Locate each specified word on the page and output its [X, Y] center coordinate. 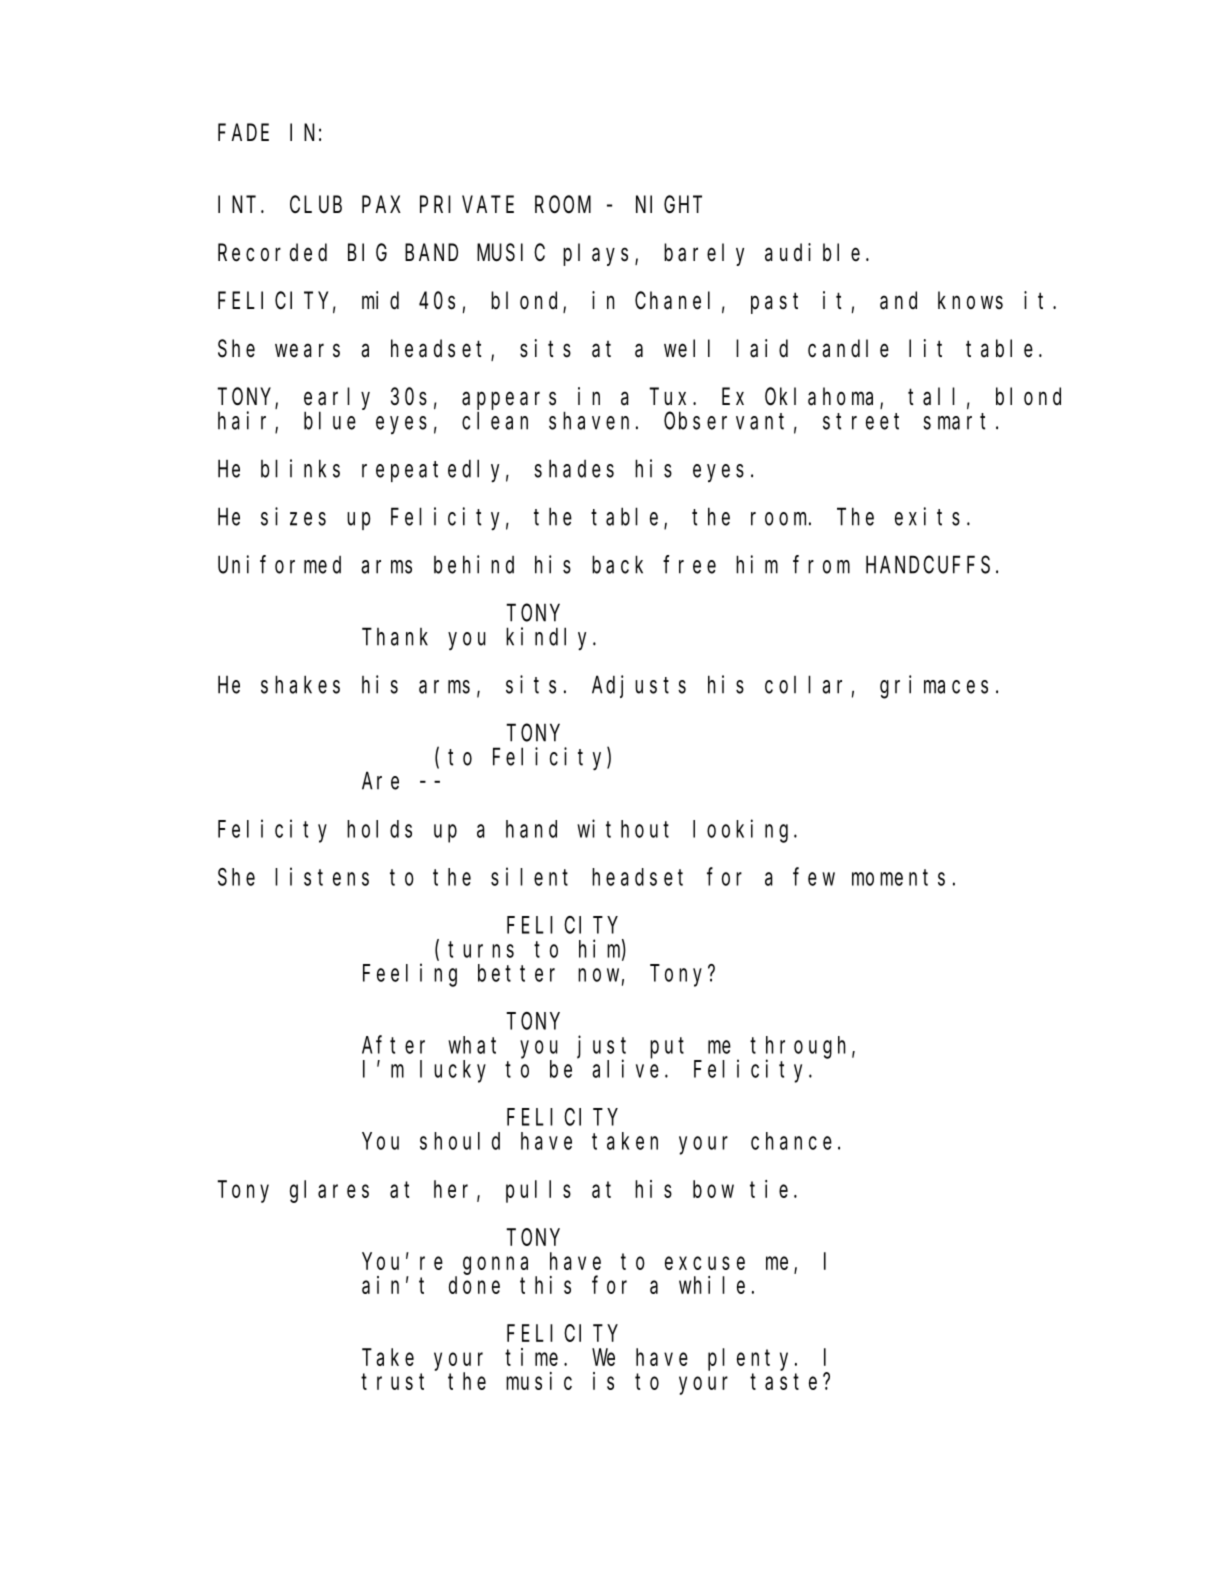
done [474, 1285]
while [712, 1285]
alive [625, 1068]
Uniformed [279, 564]
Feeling [410, 975]
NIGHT [669, 205]
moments [898, 877]
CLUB [316, 205]
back [617, 565]
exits [927, 516]
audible [812, 252]
